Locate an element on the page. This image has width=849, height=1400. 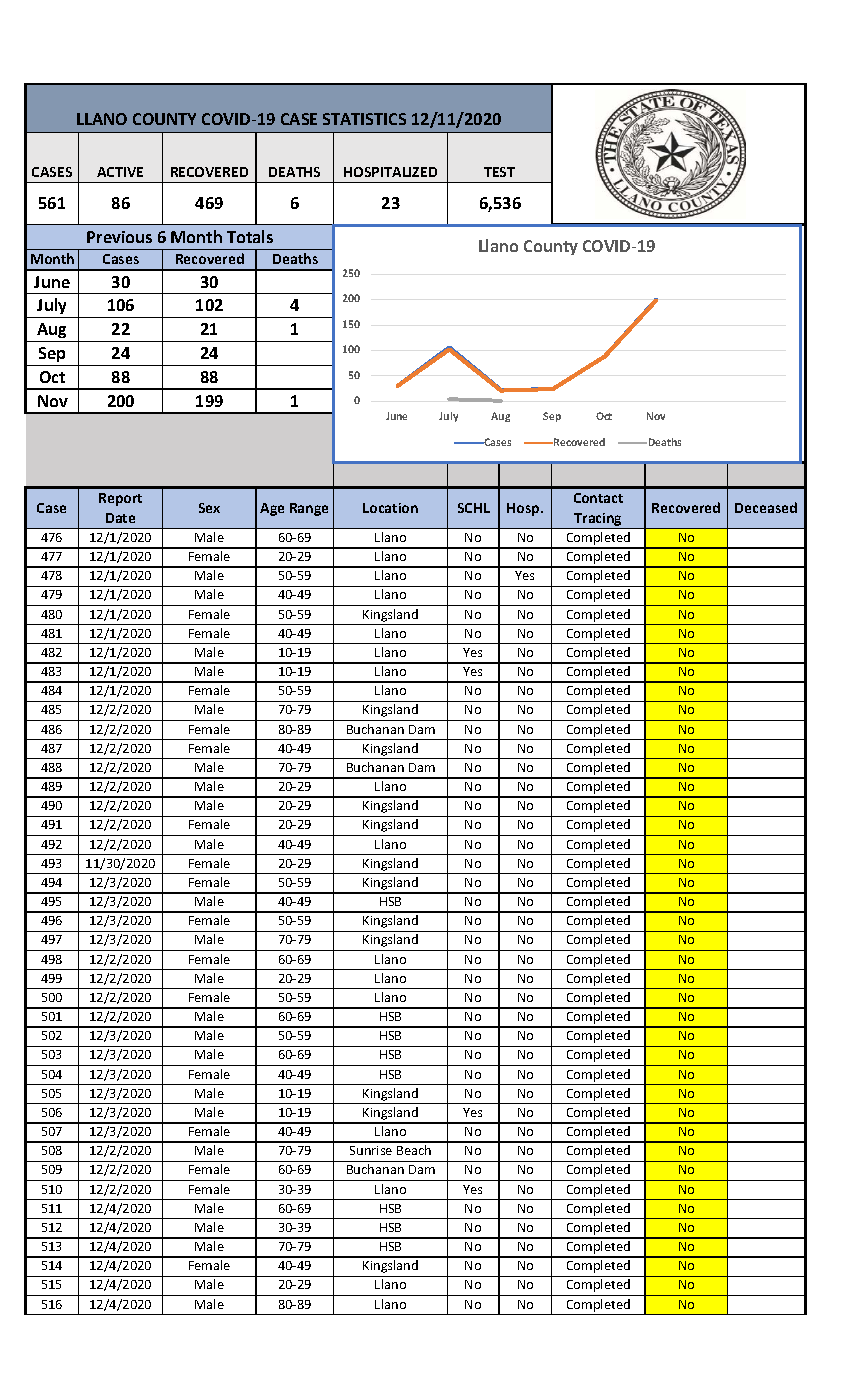
TEST is located at coordinates (499, 172).
